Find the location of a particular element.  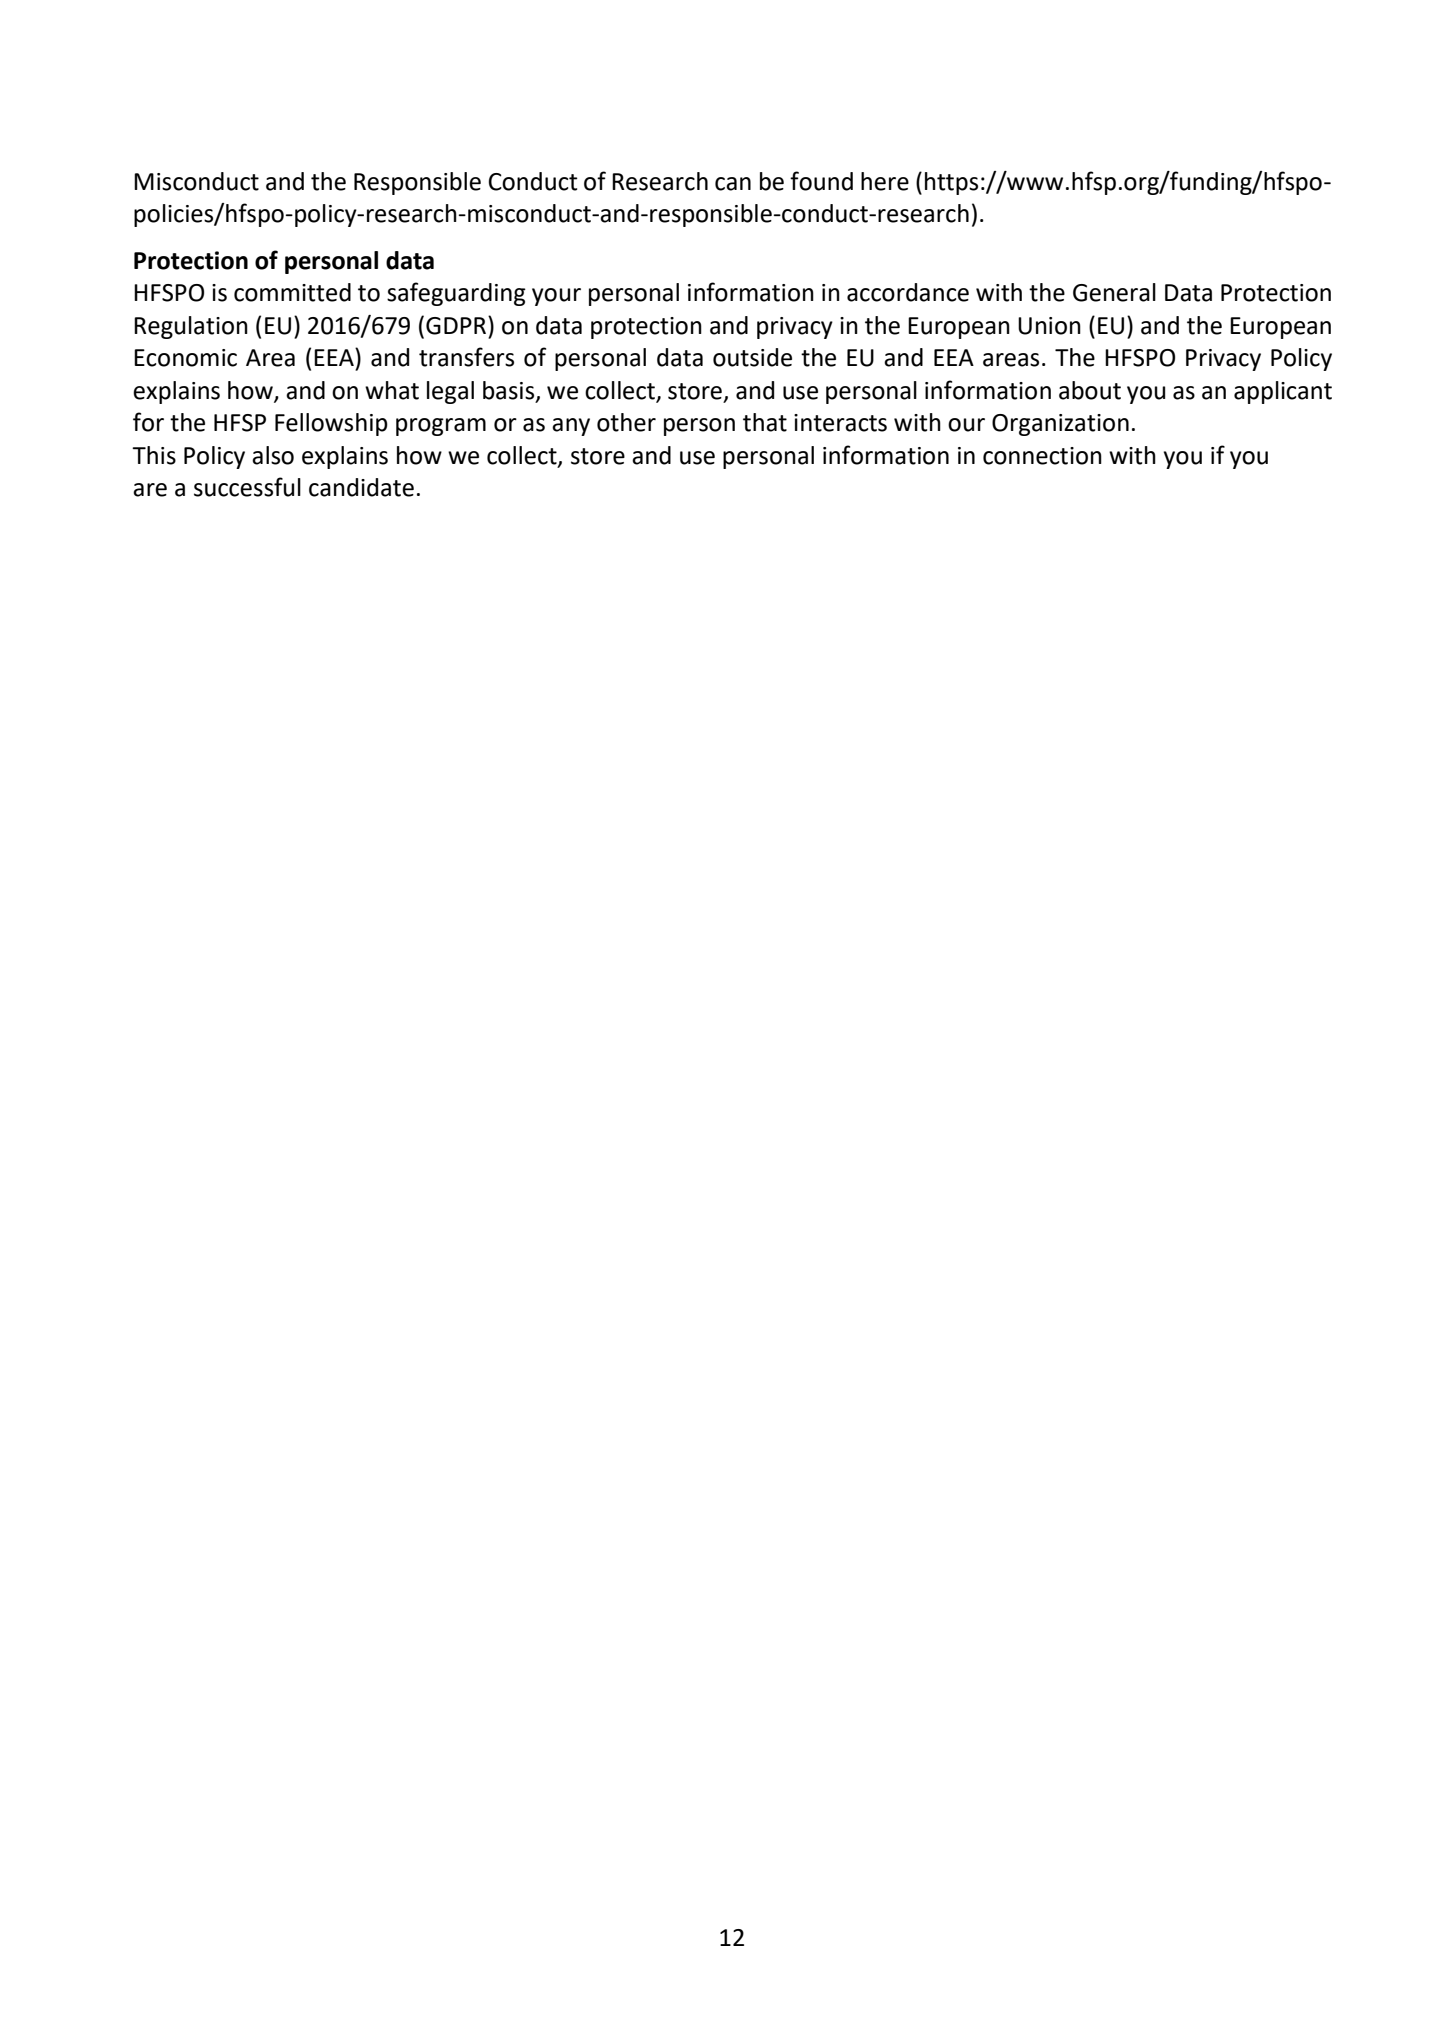

that is located at coordinates (765, 422).
